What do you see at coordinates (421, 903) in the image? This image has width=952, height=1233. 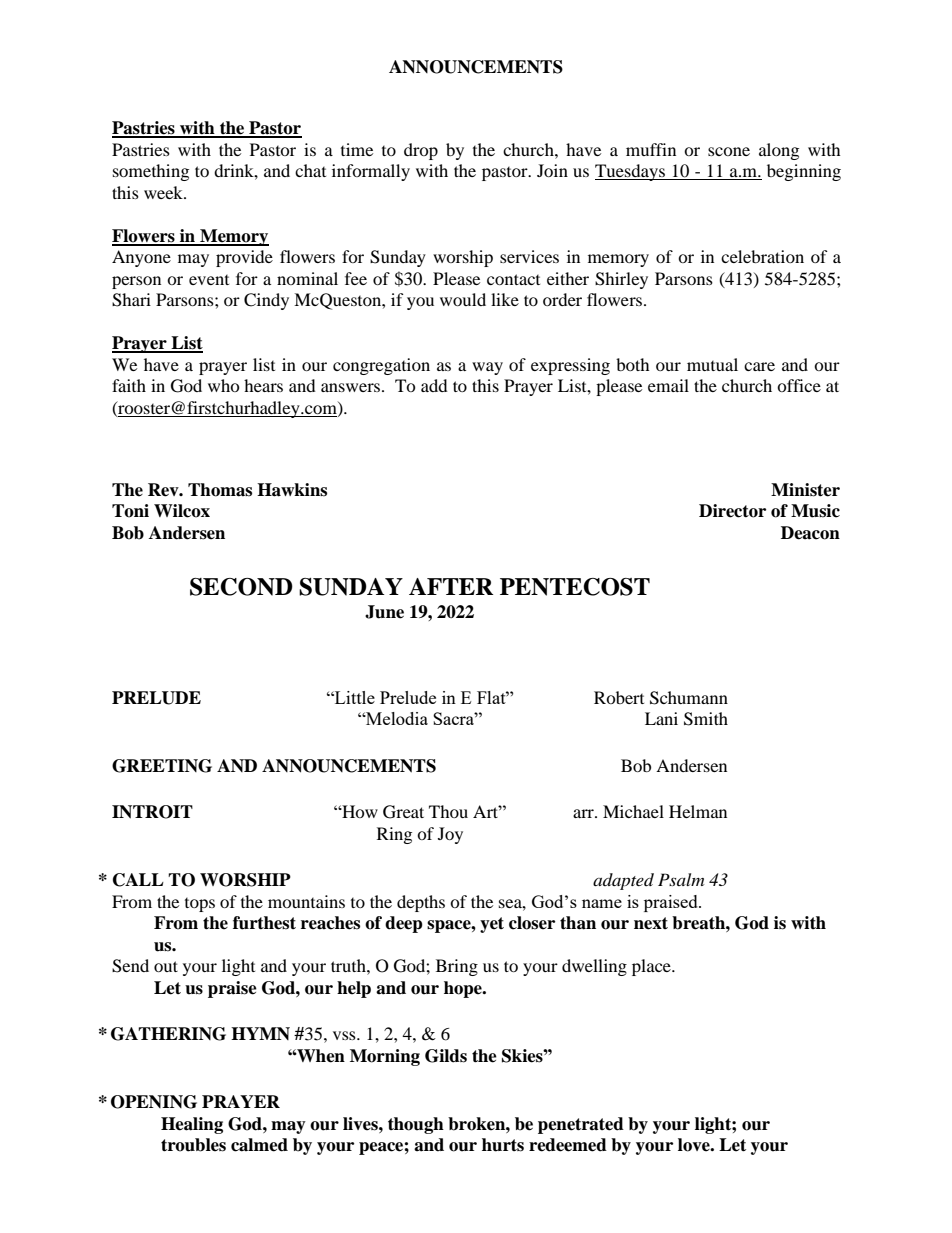 I see `depths` at bounding box center [421, 903].
